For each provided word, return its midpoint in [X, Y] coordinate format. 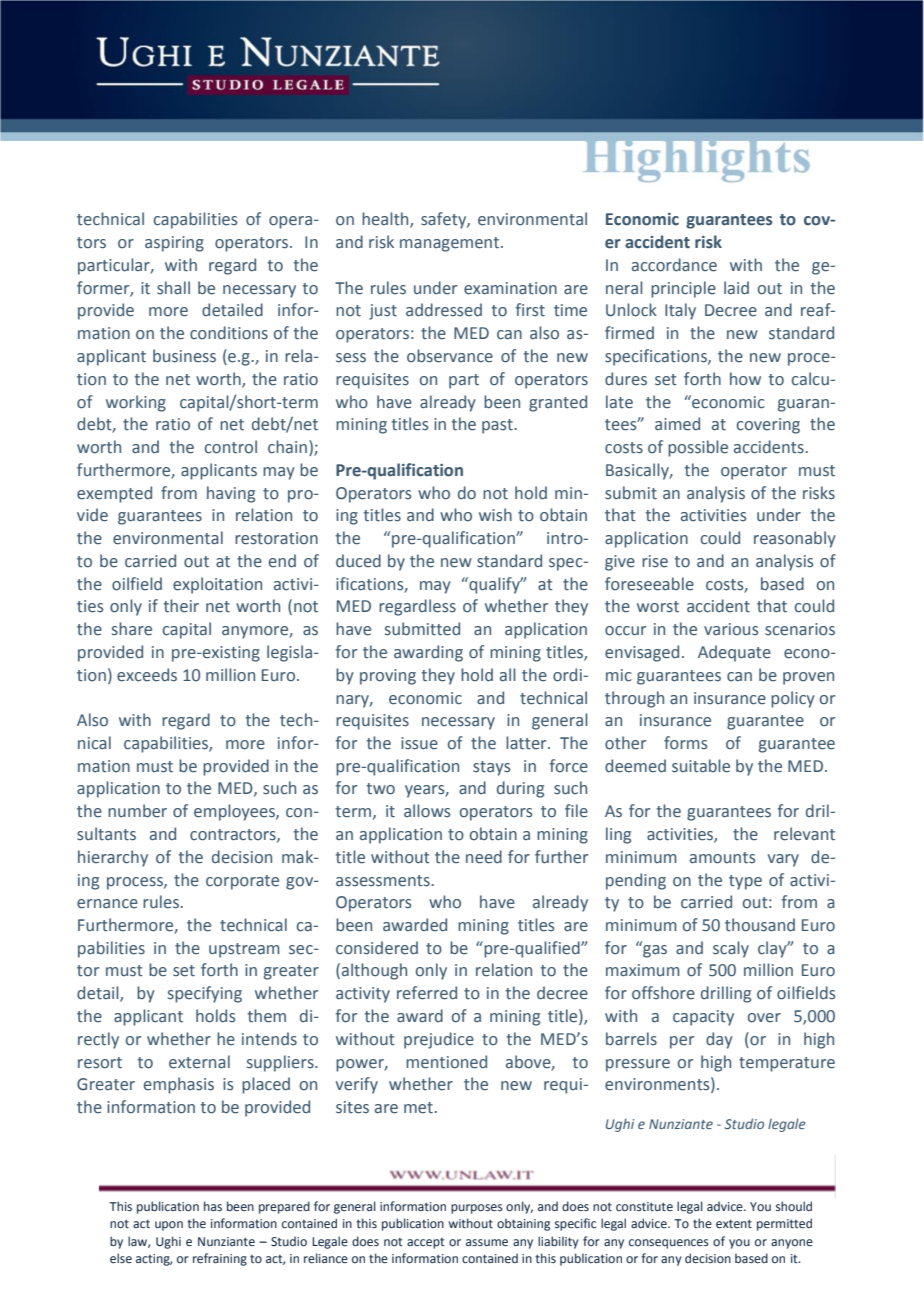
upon [169, 1226]
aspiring [174, 244]
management [449, 244]
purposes [477, 1209]
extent [734, 1224]
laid [736, 288]
